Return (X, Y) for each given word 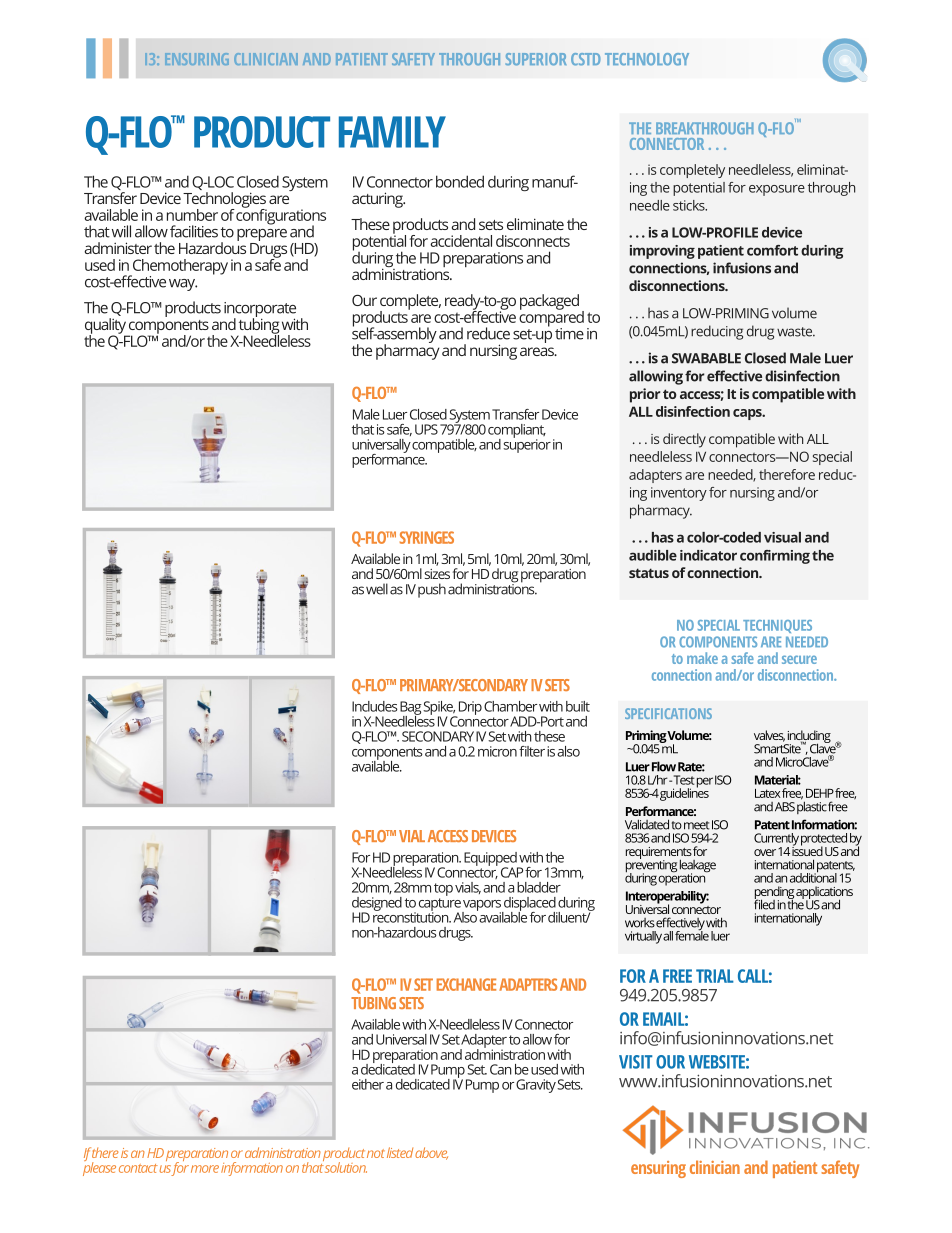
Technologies (225, 201)
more (205, 1169)
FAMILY (392, 132)
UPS (426, 429)
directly (684, 440)
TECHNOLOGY (647, 59)
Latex (768, 793)
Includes (375, 706)
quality (106, 327)
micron (497, 751)
